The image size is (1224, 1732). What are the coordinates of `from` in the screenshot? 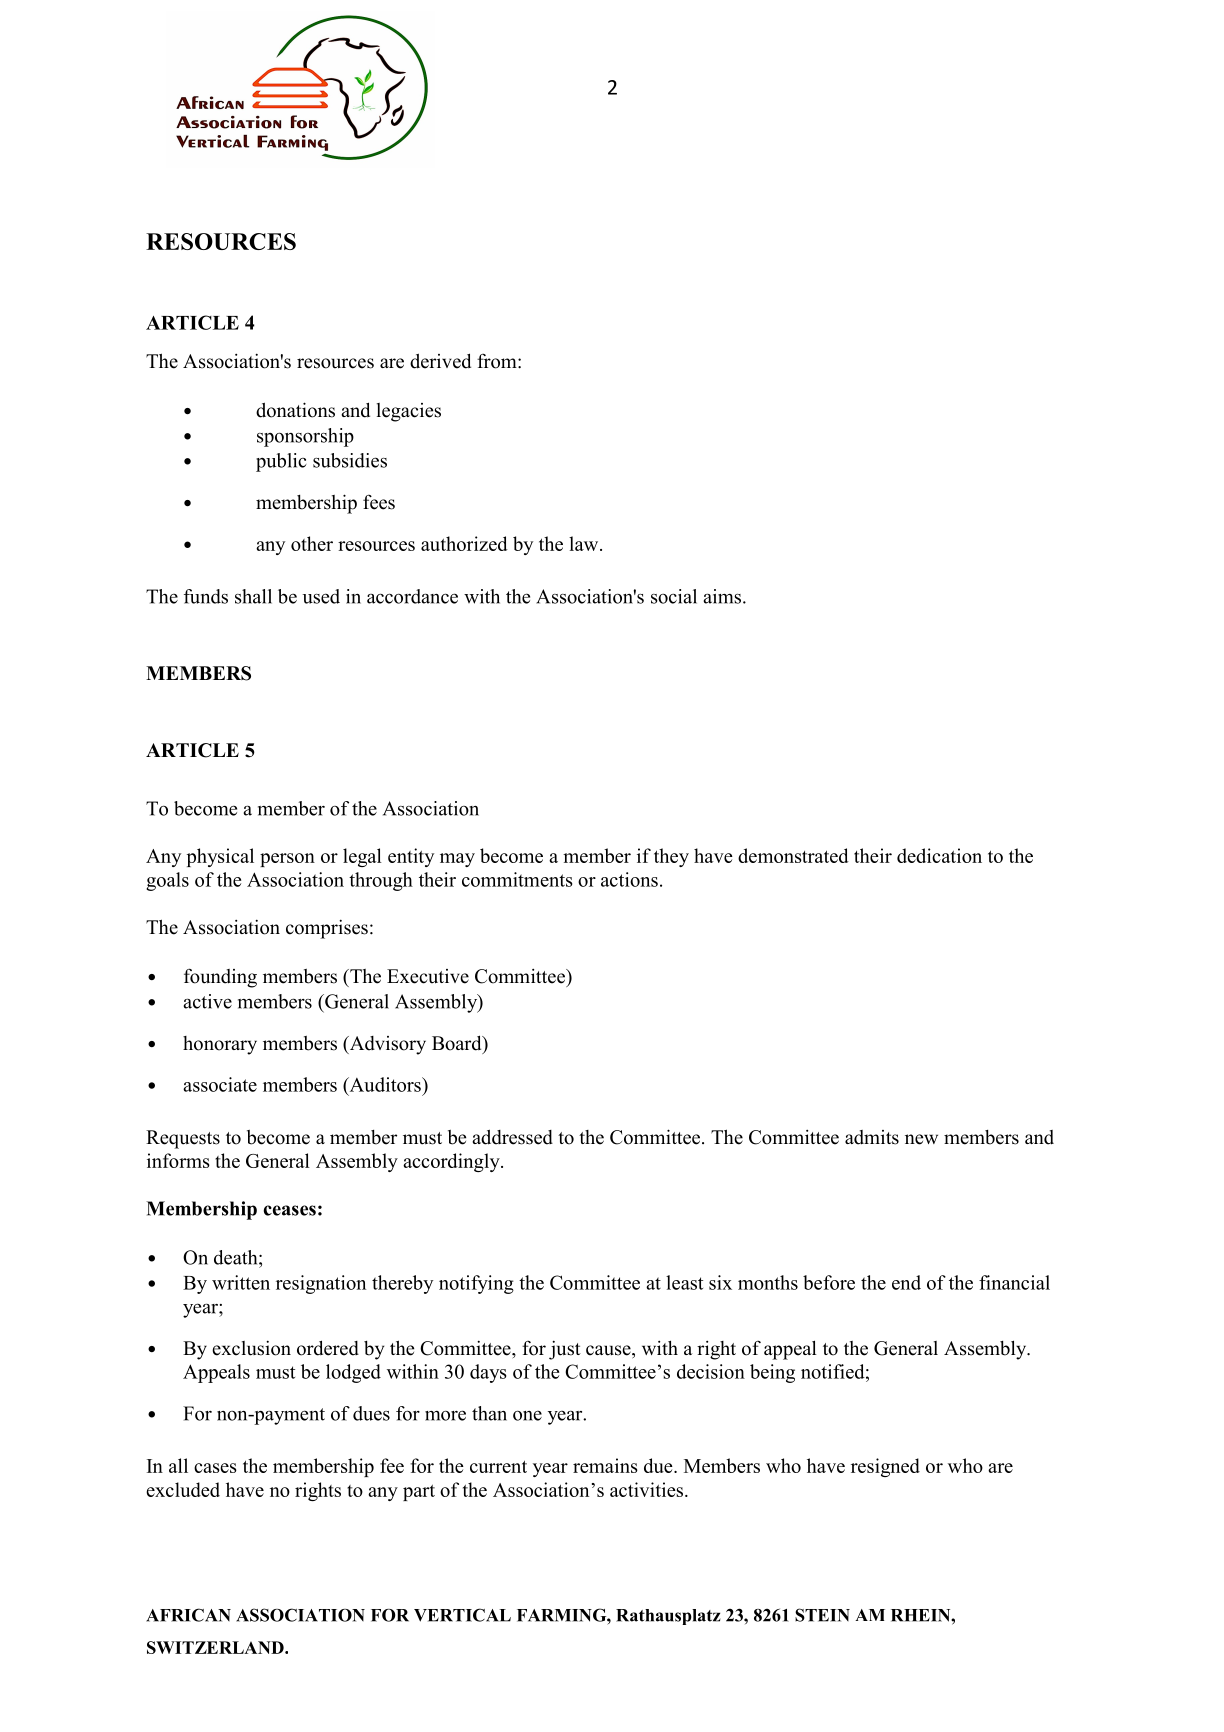 It's located at (498, 361).
